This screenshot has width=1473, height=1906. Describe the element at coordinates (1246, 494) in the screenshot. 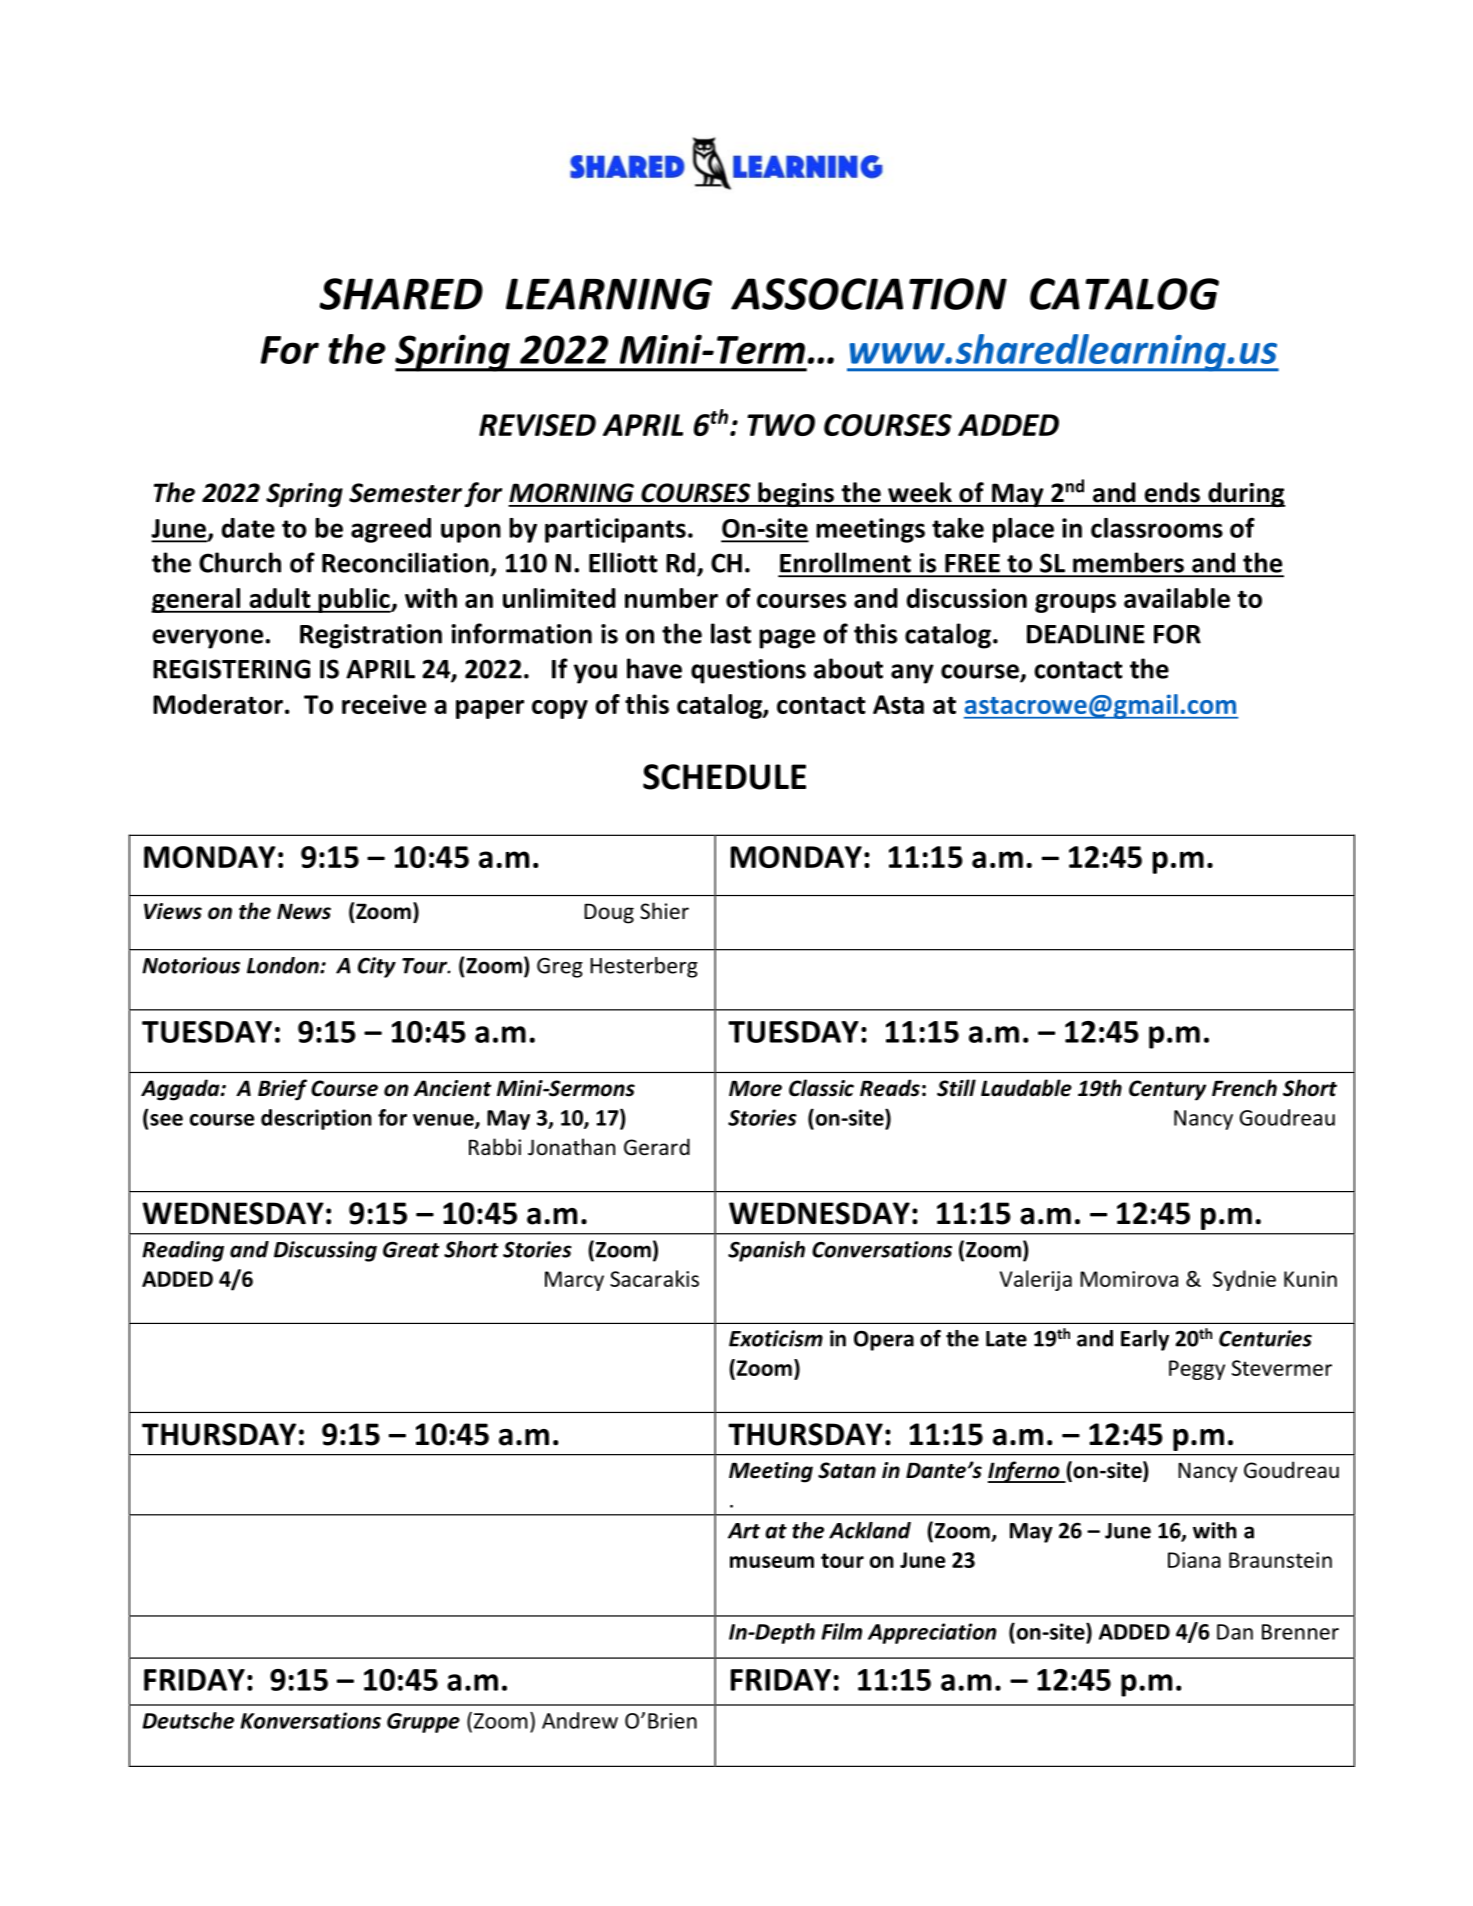

I see `during` at that location.
